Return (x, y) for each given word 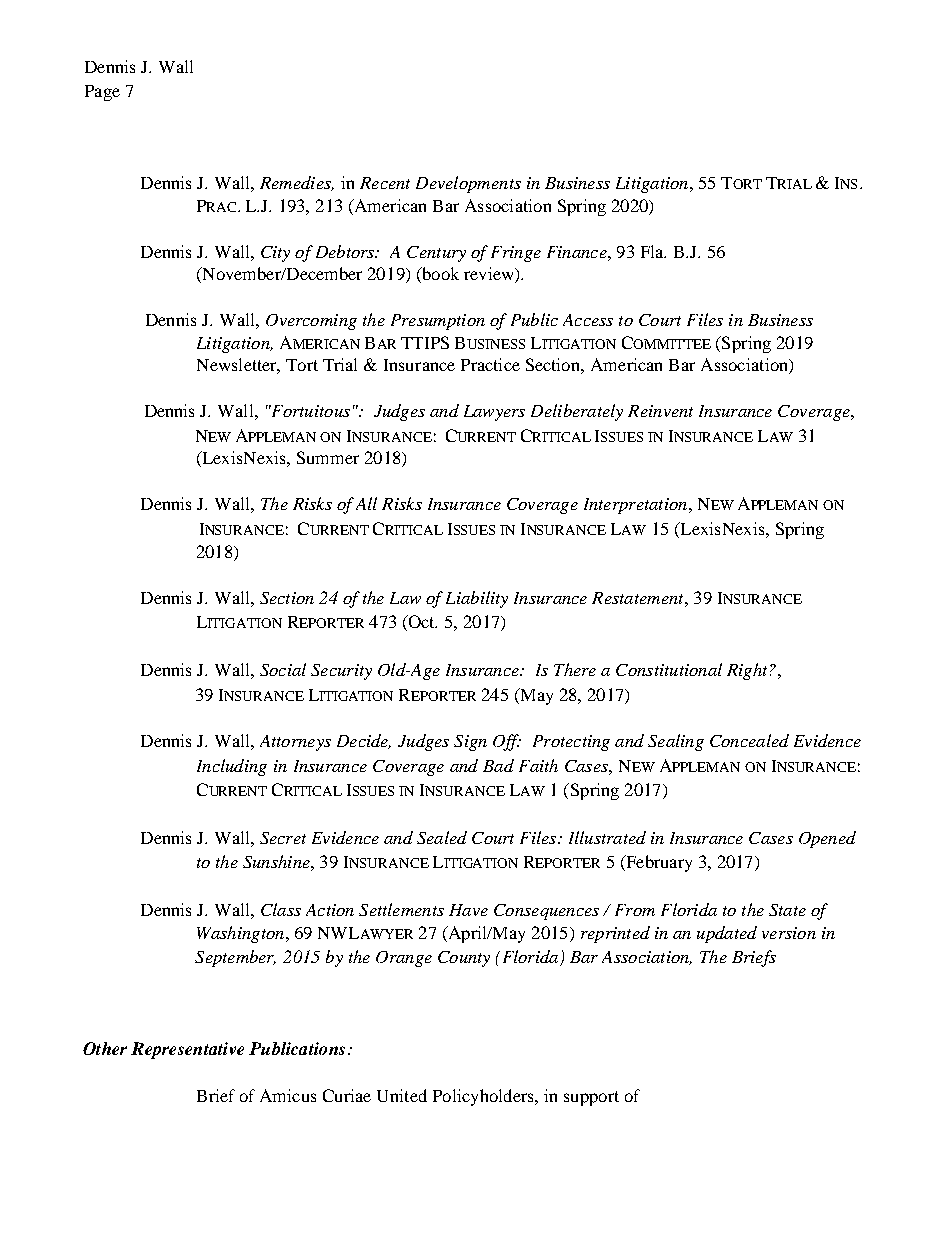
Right (747, 671)
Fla (653, 251)
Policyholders (484, 1097)
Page (102, 93)
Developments (468, 184)
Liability (477, 599)
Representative (187, 1050)
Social (283, 669)
